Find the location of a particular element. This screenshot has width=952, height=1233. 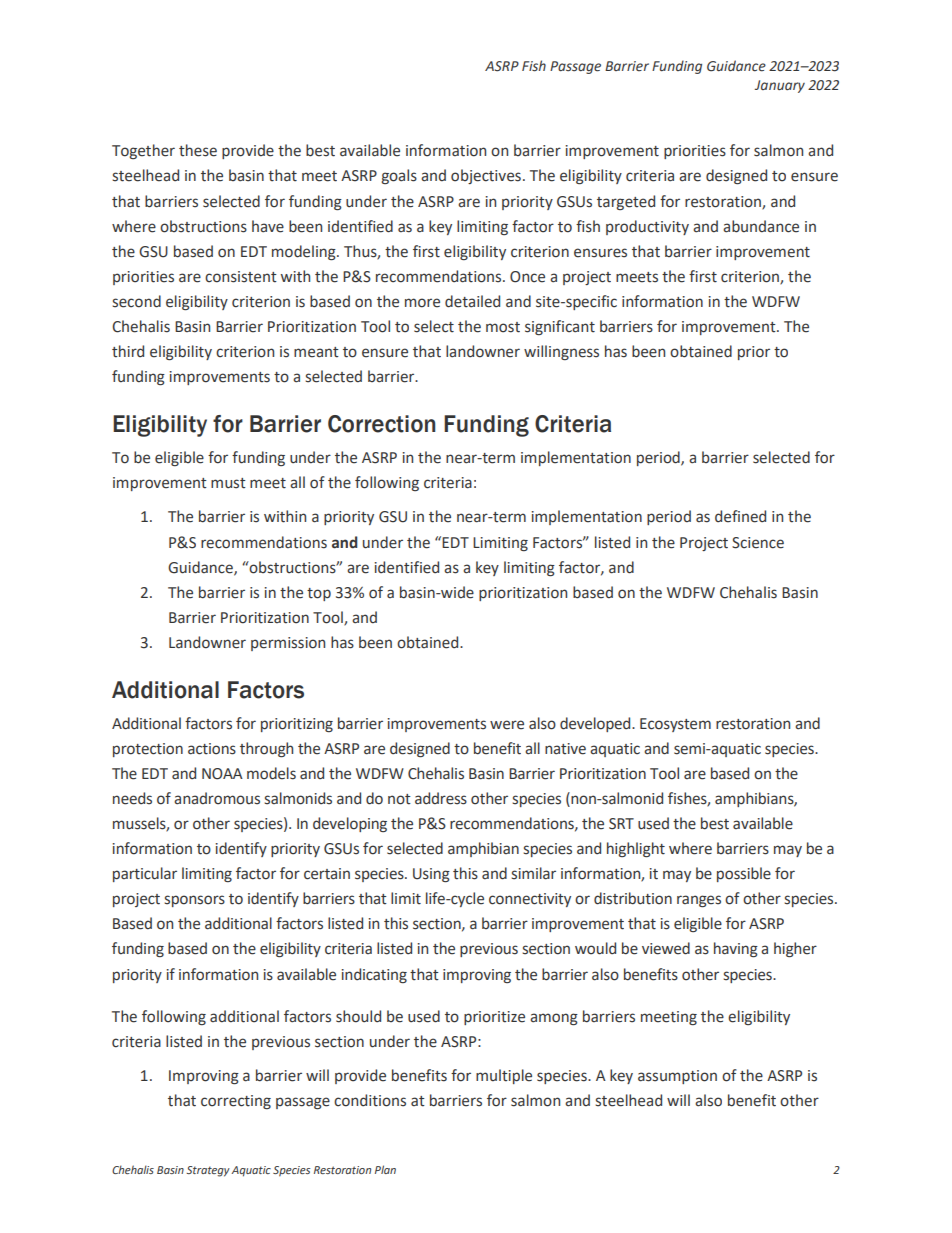

Science is located at coordinates (758, 543).
